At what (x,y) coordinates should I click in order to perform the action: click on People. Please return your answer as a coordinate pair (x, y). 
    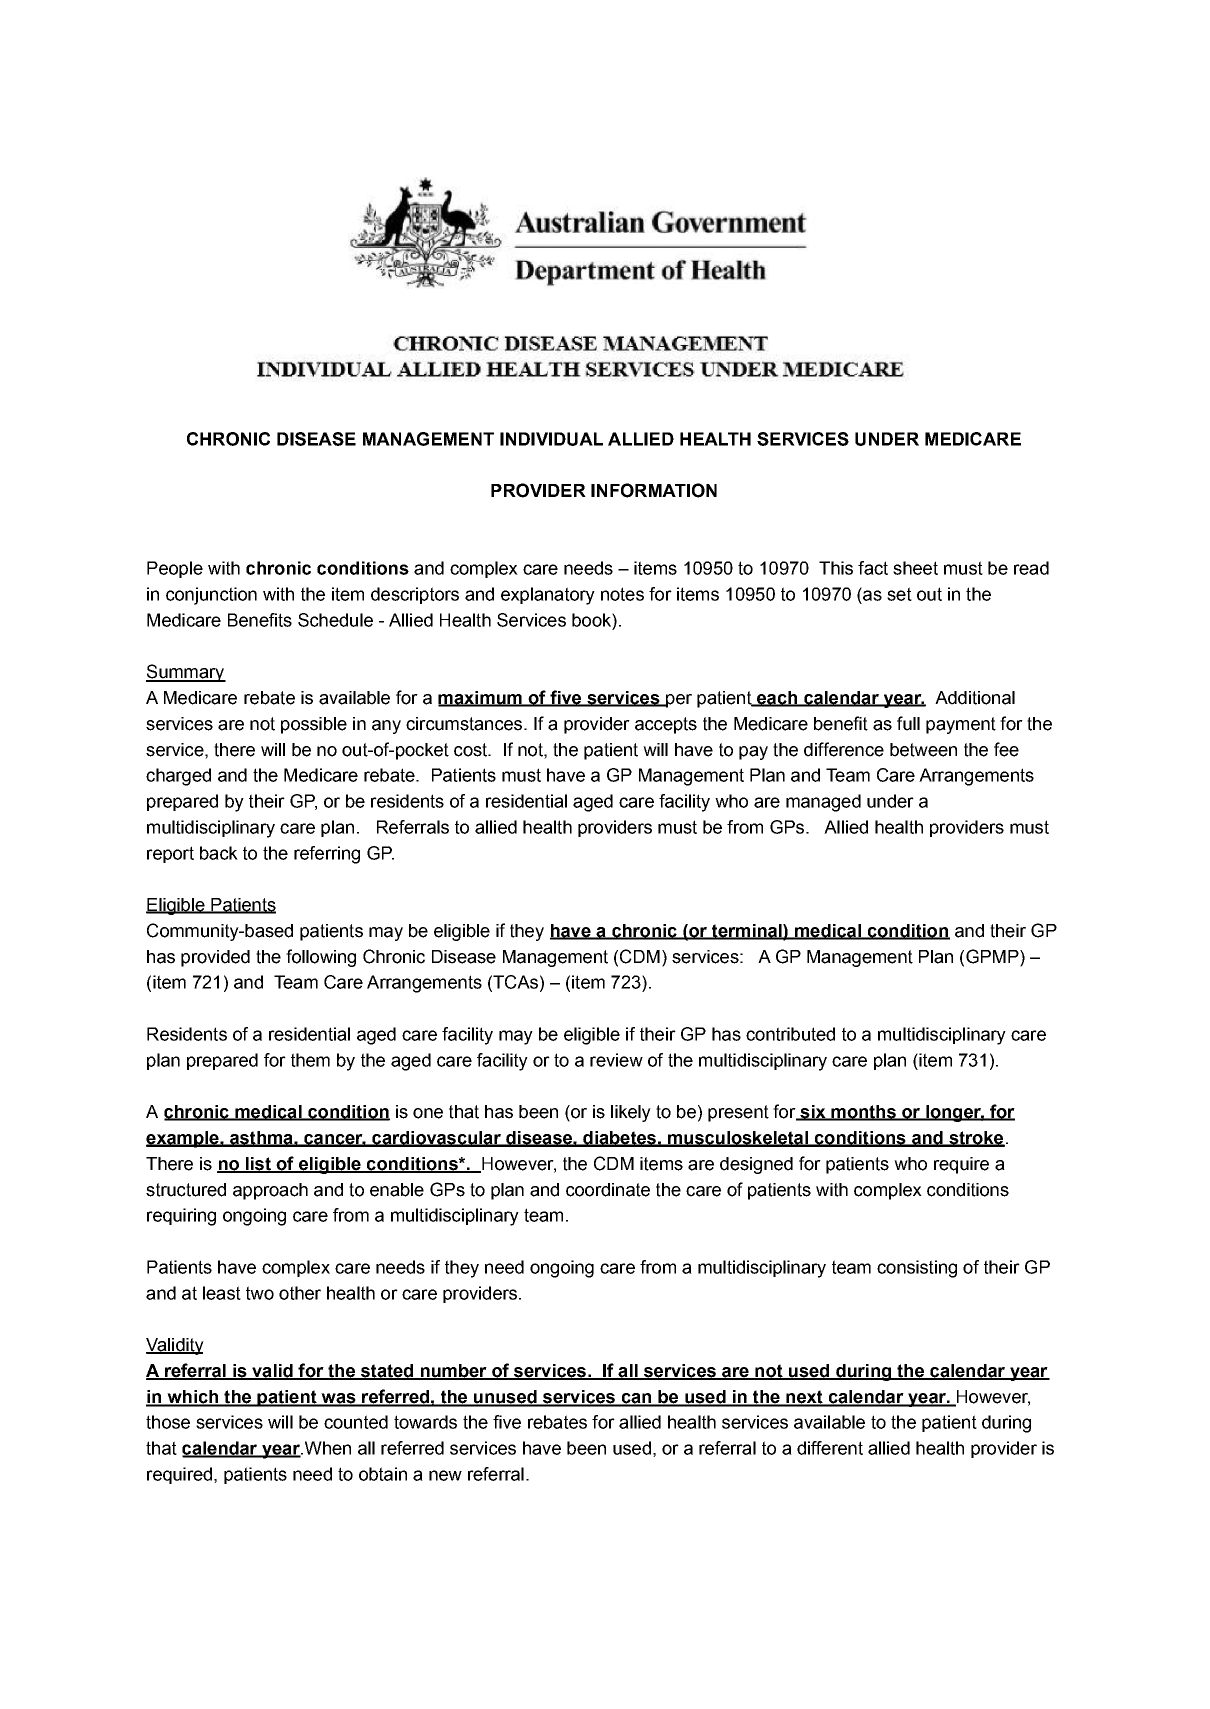
    Looking at the image, I should click on (175, 569).
